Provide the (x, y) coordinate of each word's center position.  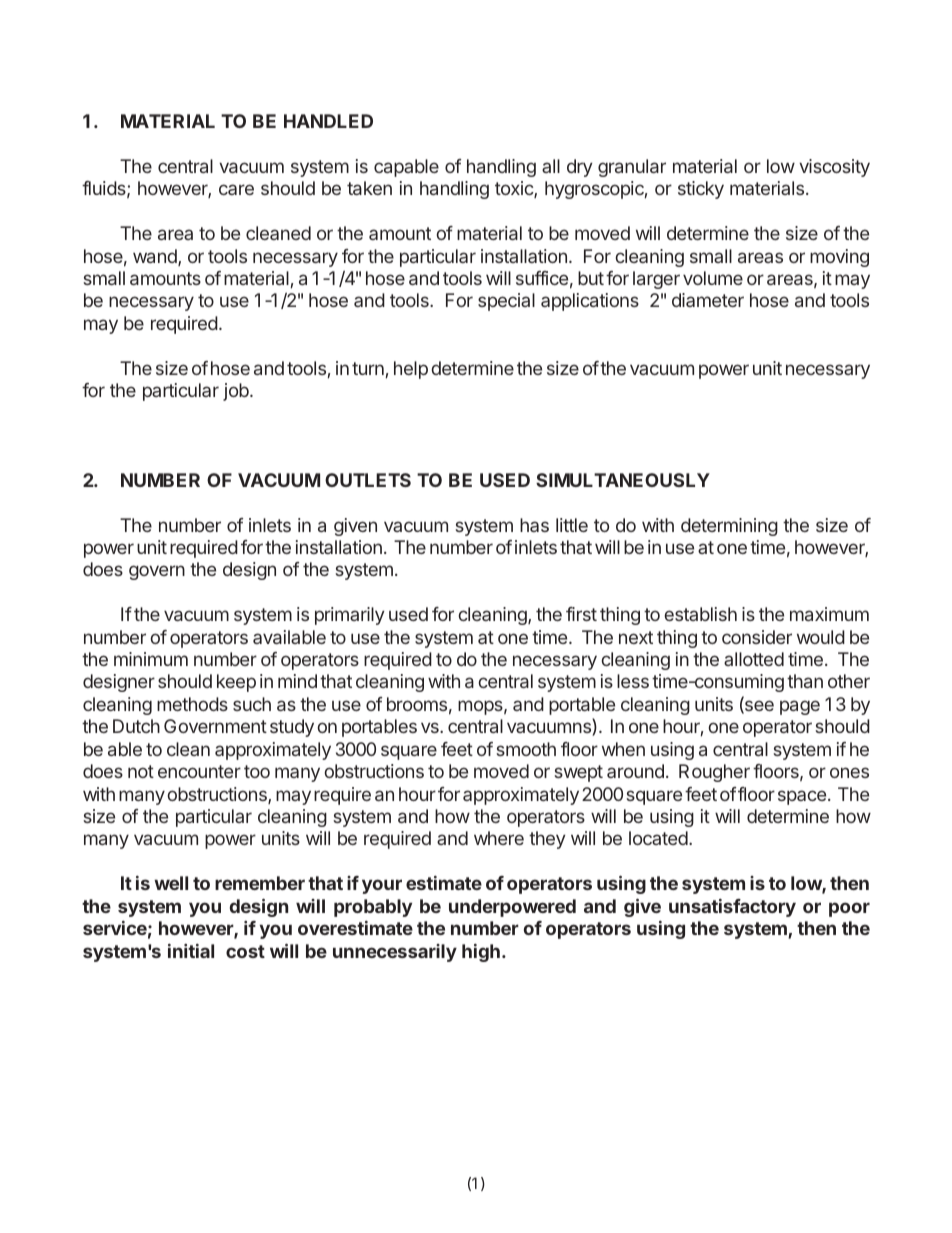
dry (580, 168)
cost (245, 951)
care (236, 189)
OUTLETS (368, 480)
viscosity (834, 168)
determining (729, 527)
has (534, 525)
